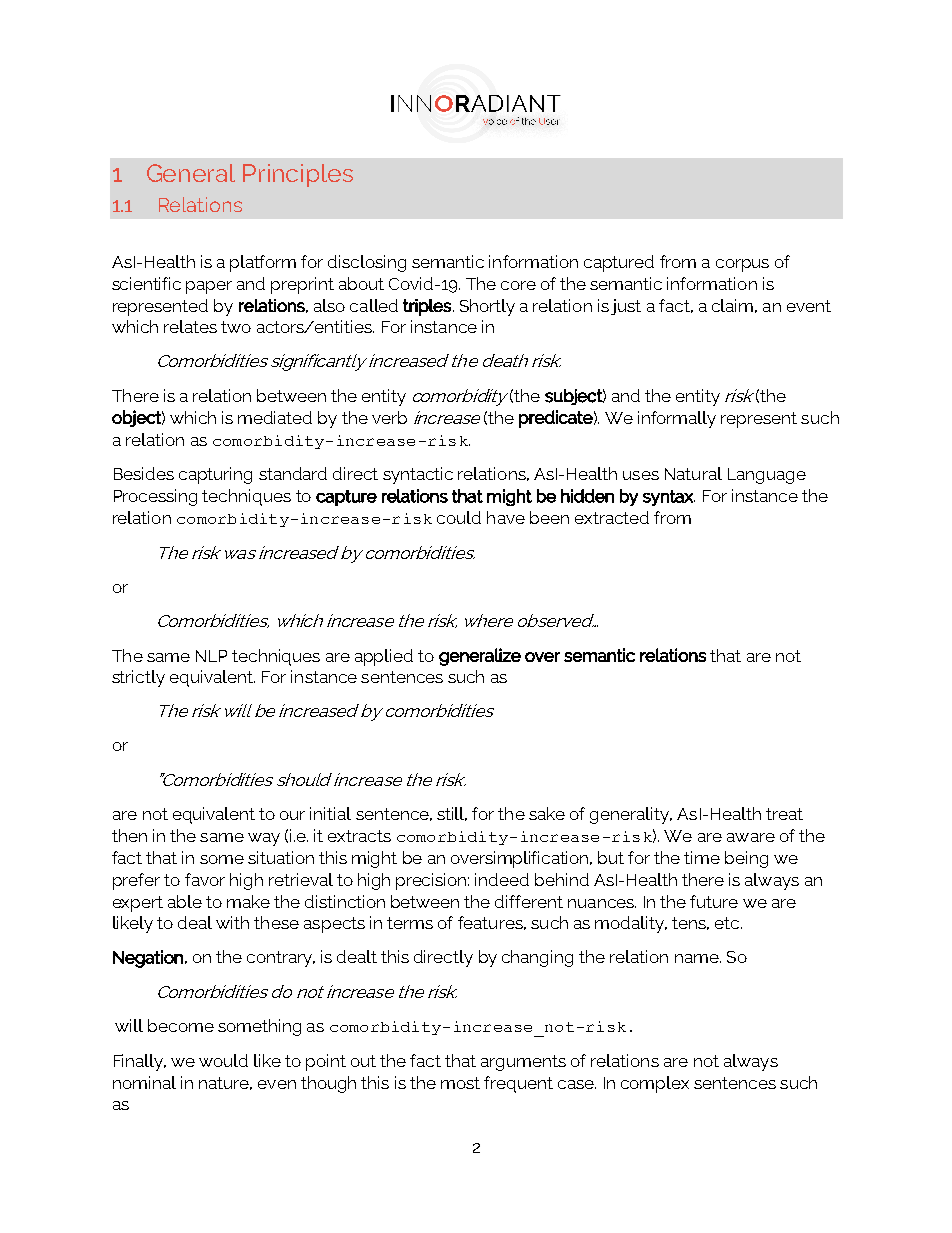  What do you see at coordinates (384, 657) in the document?
I see `applied` at bounding box center [384, 657].
